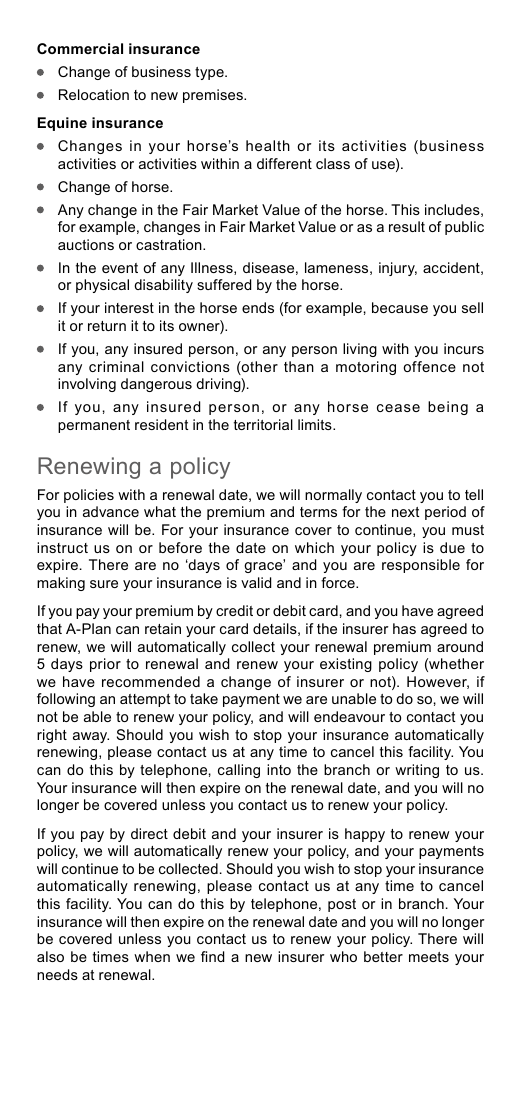  I want to click on writing, so click(417, 771).
